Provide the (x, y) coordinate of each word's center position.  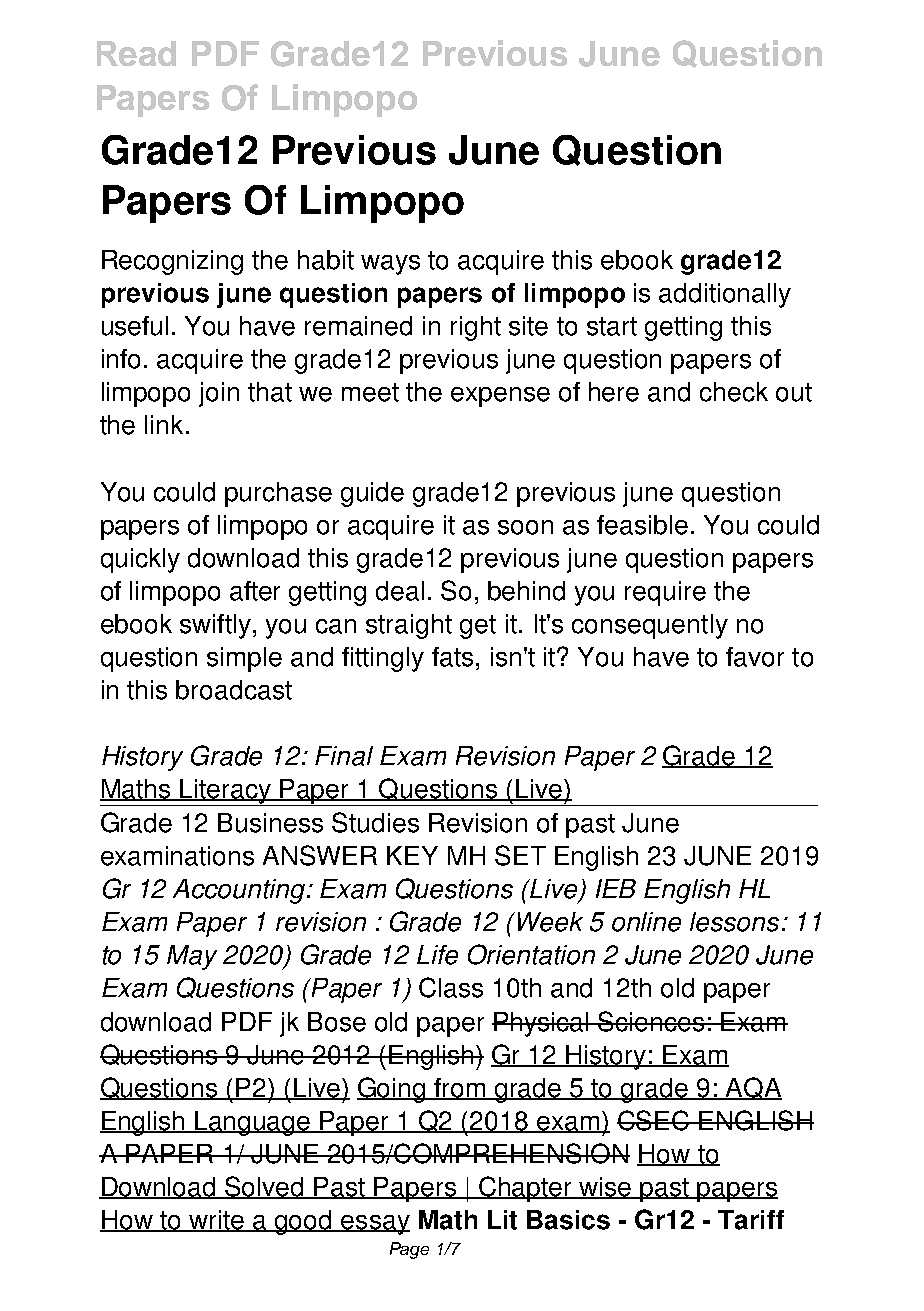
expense (500, 397)
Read (136, 53)
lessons (734, 922)
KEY (412, 855)
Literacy (226, 792)
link (164, 424)
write (217, 1221)
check (734, 392)
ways (390, 265)
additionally (725, 295)
